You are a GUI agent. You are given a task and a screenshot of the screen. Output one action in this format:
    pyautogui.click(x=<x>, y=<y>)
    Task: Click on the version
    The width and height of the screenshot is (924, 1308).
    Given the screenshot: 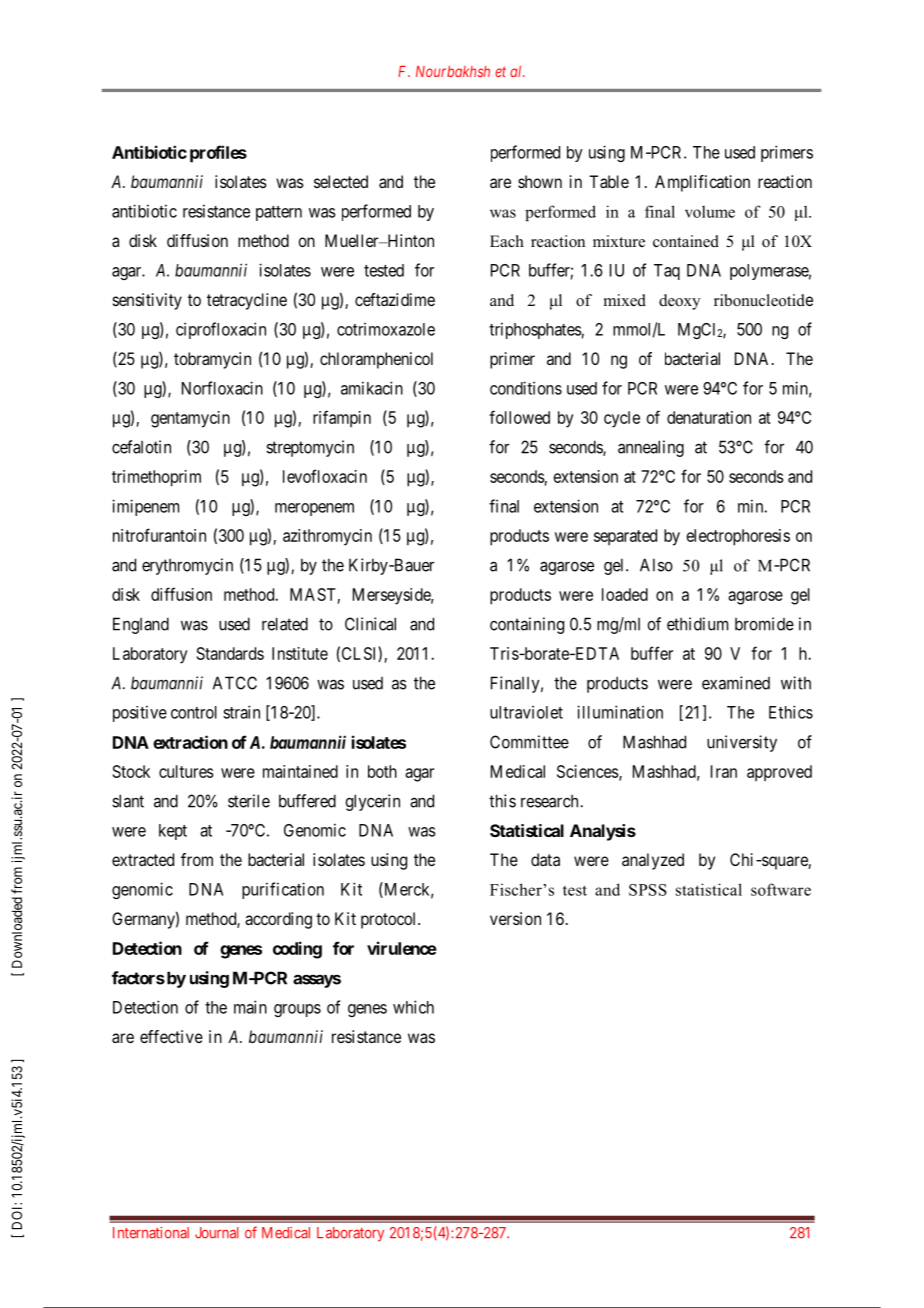 What is the action you would take?
    pyautogui.click(x=515, y=918)
